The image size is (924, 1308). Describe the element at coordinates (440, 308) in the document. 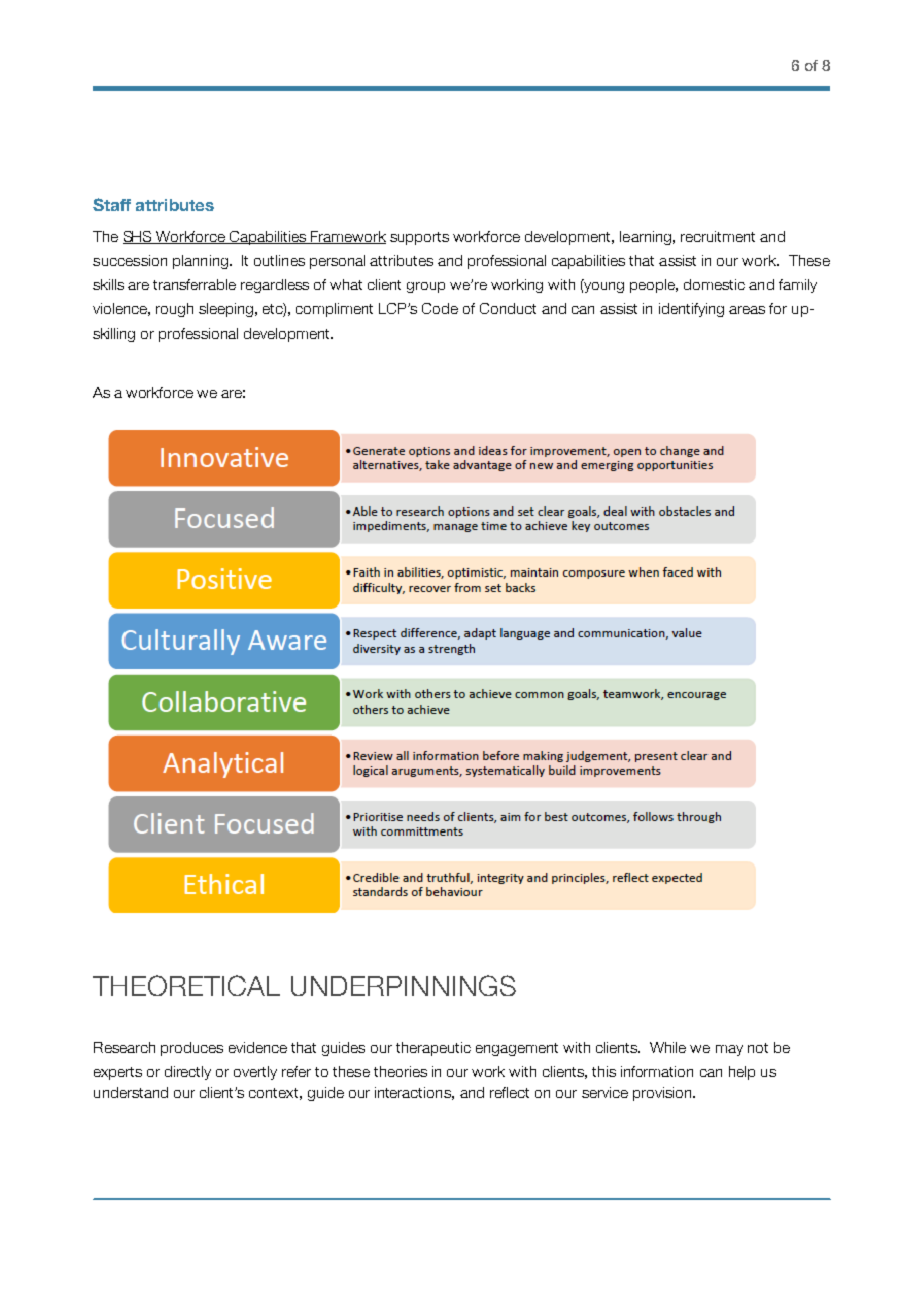

I see `Code` at that location.
